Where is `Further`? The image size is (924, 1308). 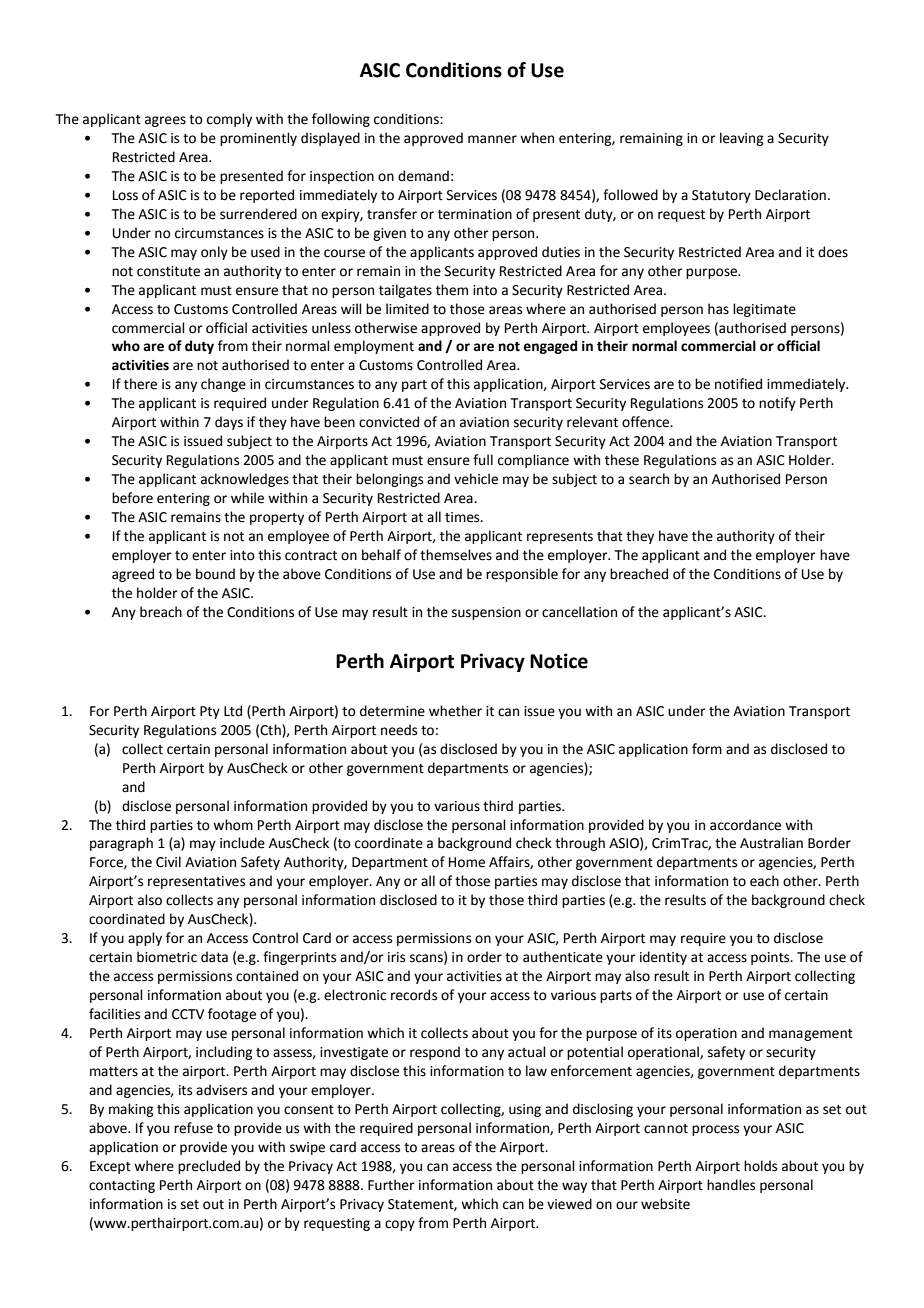
Further is located at coordinates (391, 1185).
